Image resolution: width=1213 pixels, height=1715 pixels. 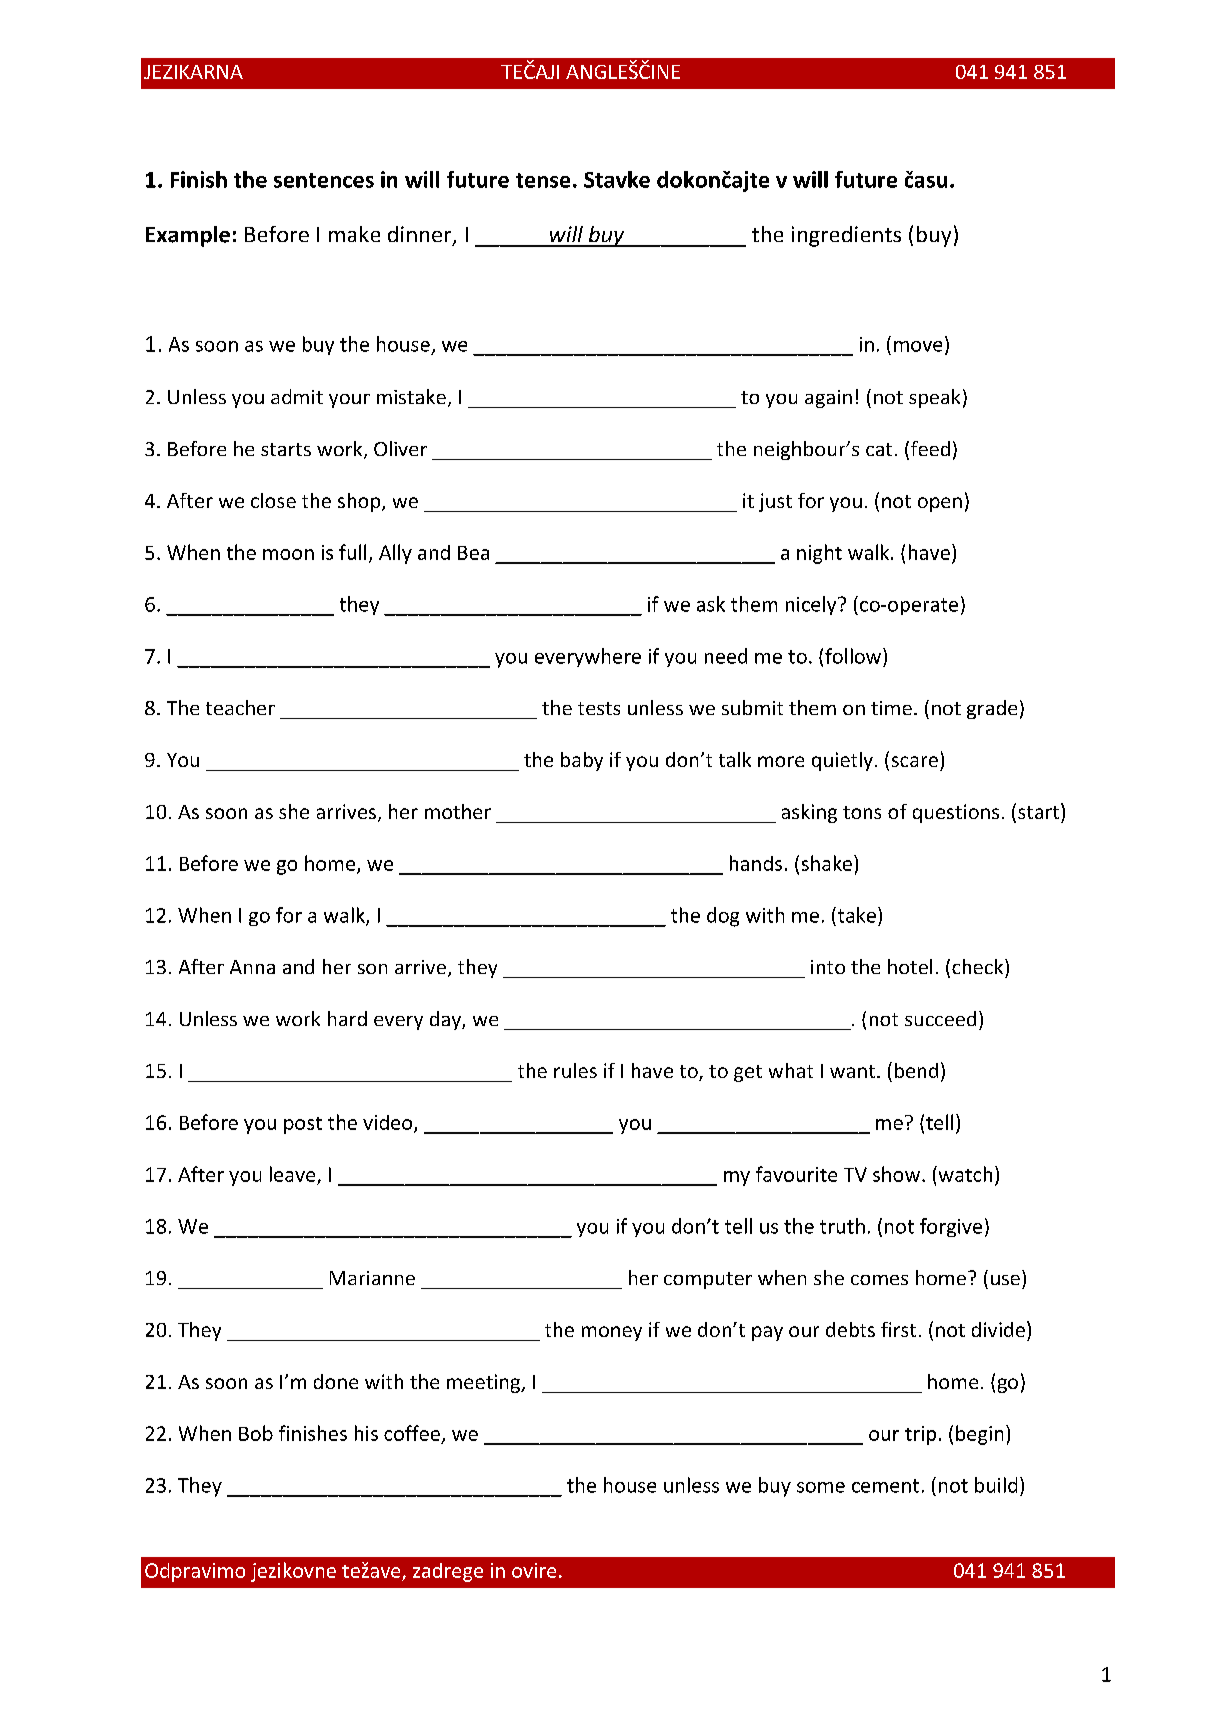 What do you see at coordinates (324, 180) in the page?
I see `sentences` at bounding box center [324, 180].
